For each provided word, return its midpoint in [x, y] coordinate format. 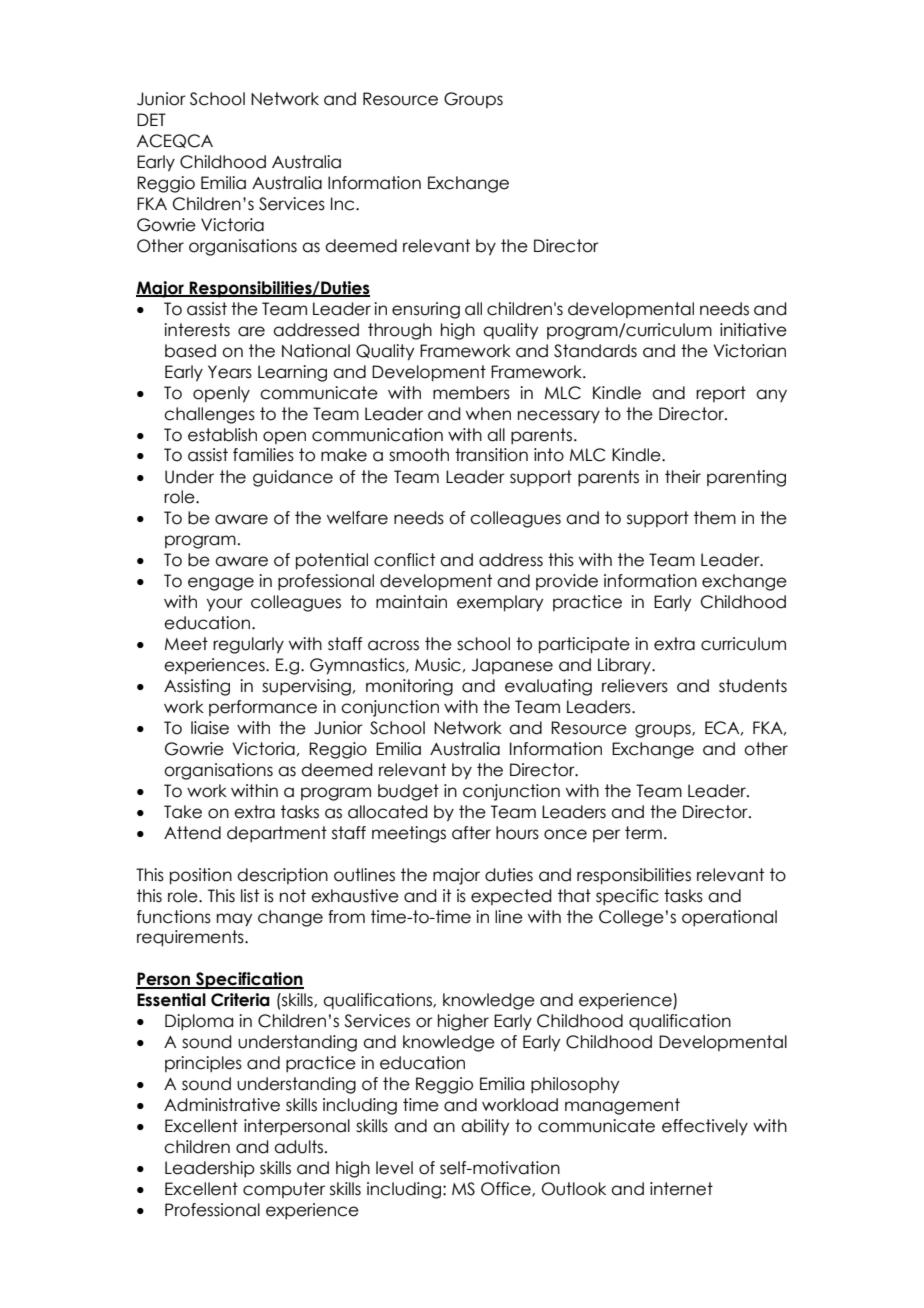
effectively [705, 1127]
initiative [753, 330]
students [753, 686]
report [721, 394]
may [234, 920]
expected [511, 897]
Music [438, 665]
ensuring [426, 310]
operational [729, 918]
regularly [248, 645]
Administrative [222, 1105]
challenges [209, 415]
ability [485, 1127]
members [471, 393]
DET [151, 119]
